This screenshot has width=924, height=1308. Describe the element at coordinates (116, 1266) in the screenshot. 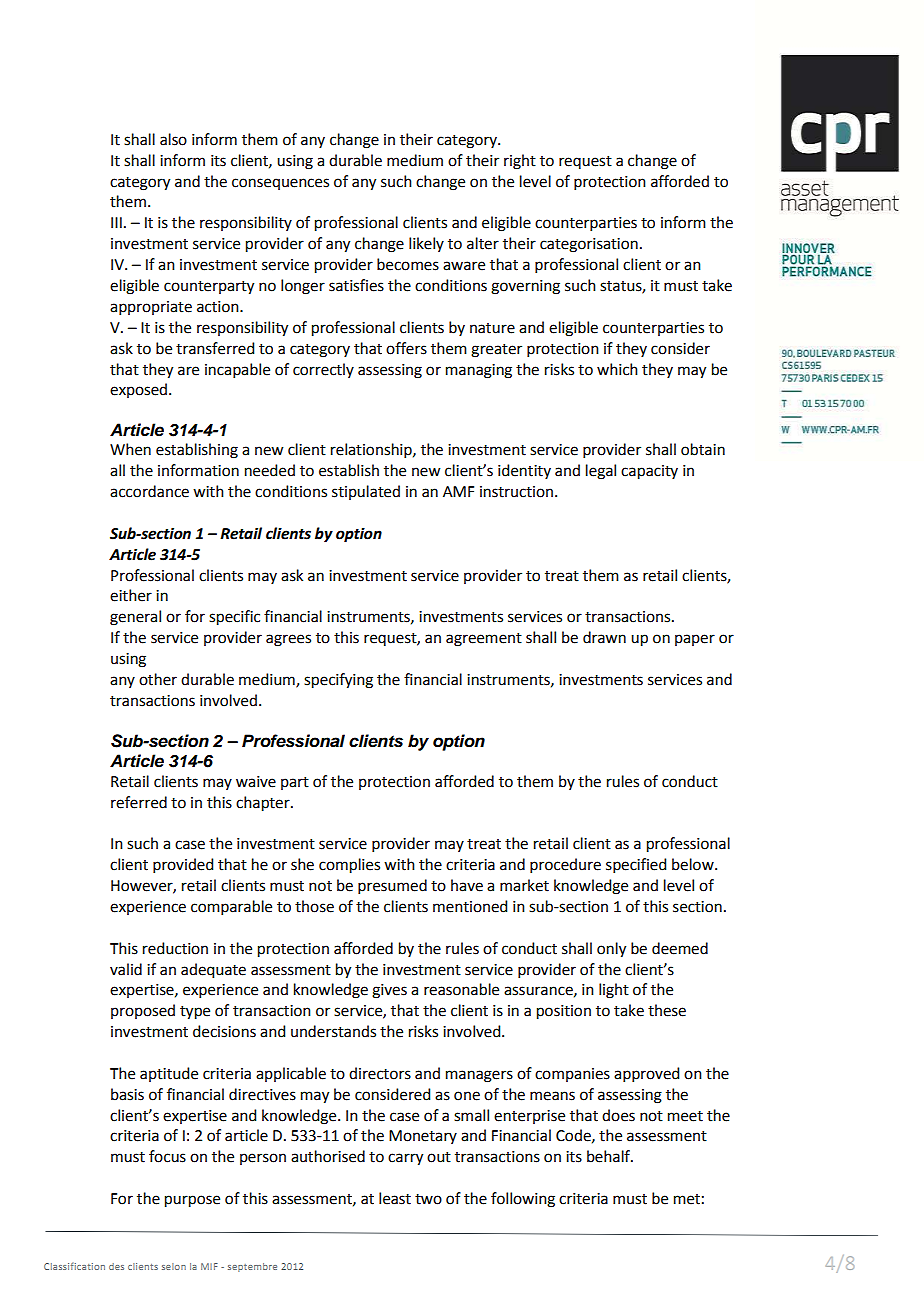

I see `des` at that location.
